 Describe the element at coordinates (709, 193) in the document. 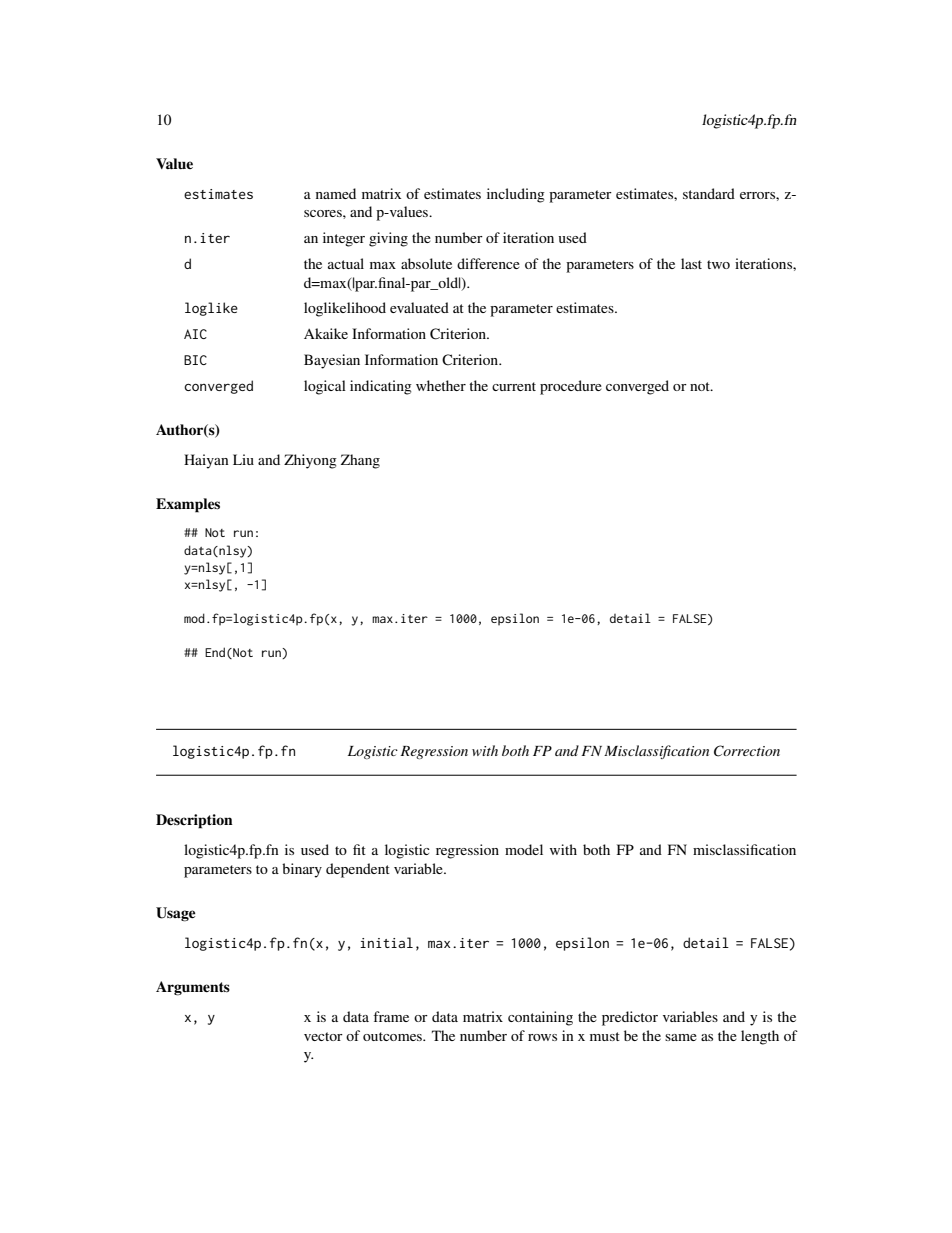

I see `standard` at that location.
